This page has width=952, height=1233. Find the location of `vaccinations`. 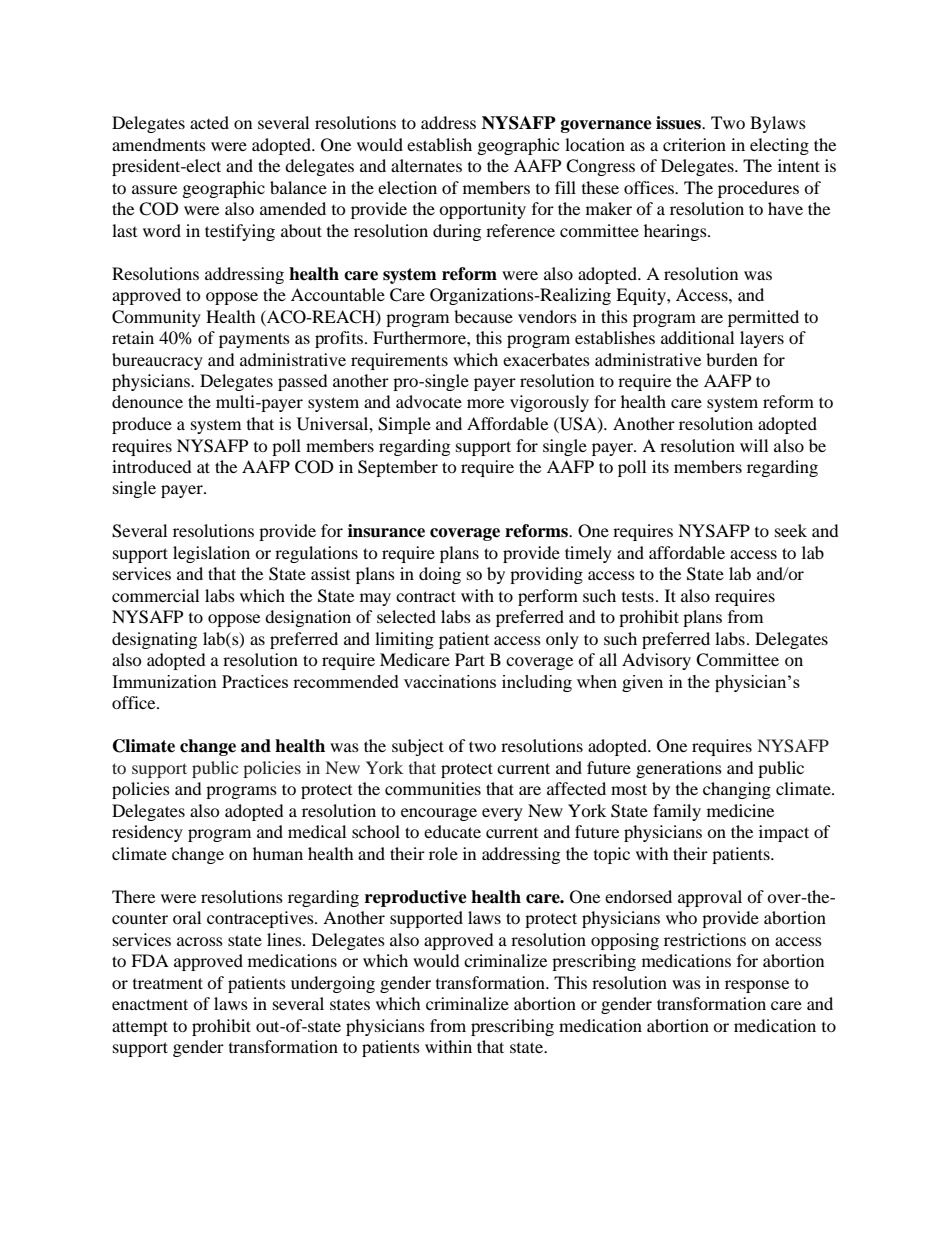

vaccinations is located at coordinates (450, 681).
